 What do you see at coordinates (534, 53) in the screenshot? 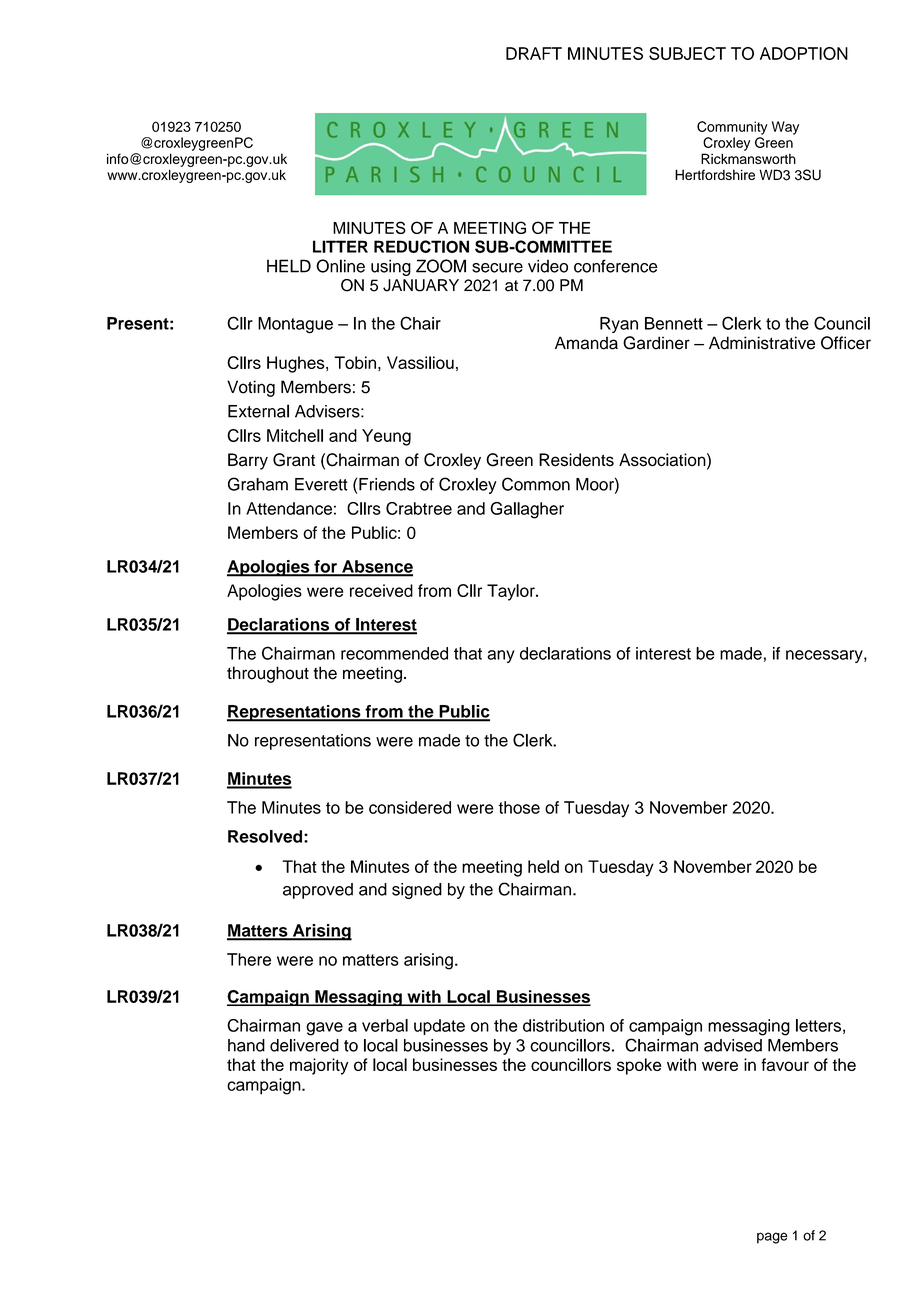
I see `DRAFT` at bounding box center [534, 53].
